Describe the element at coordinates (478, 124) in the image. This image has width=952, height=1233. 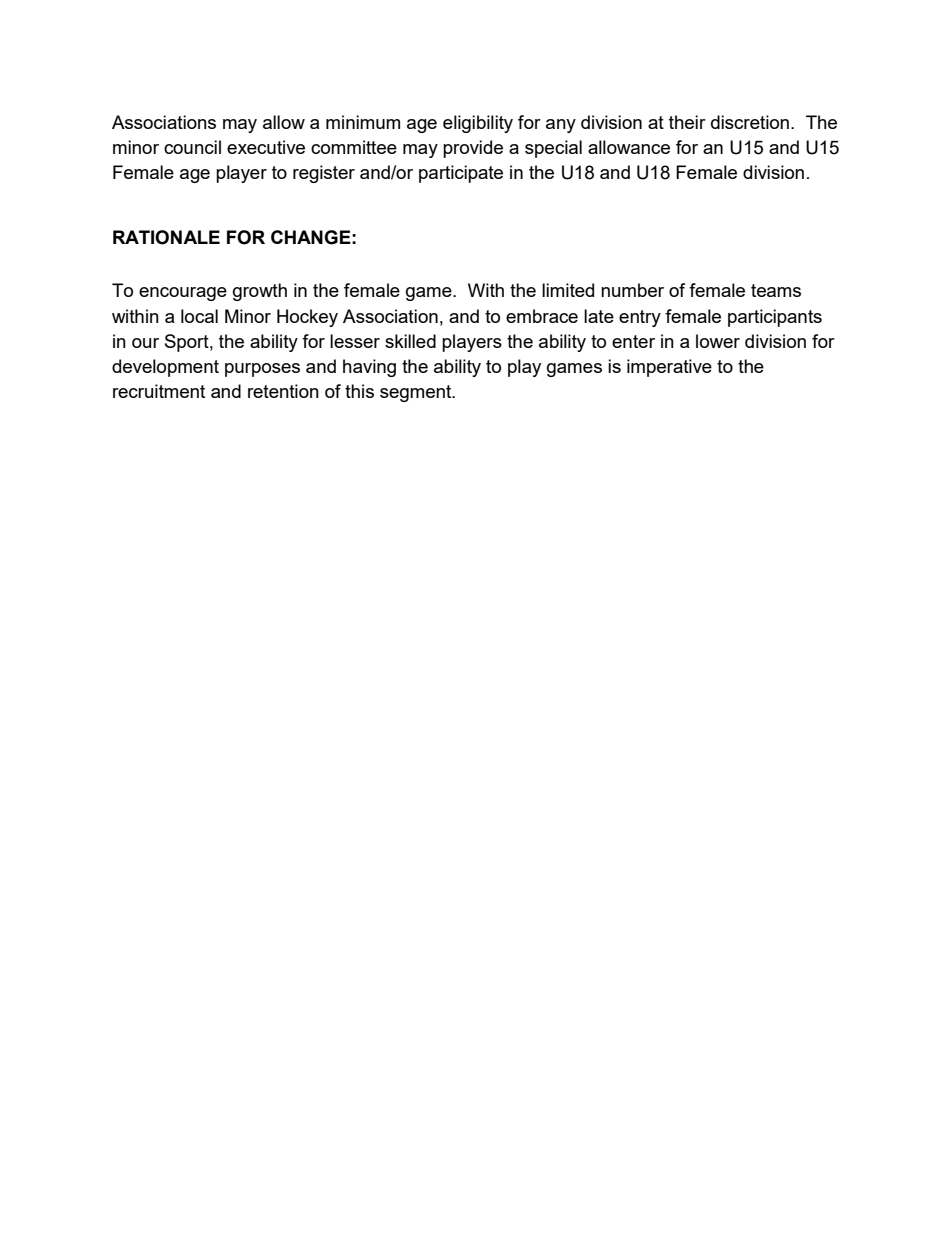
I see `eligibility` at that location.
